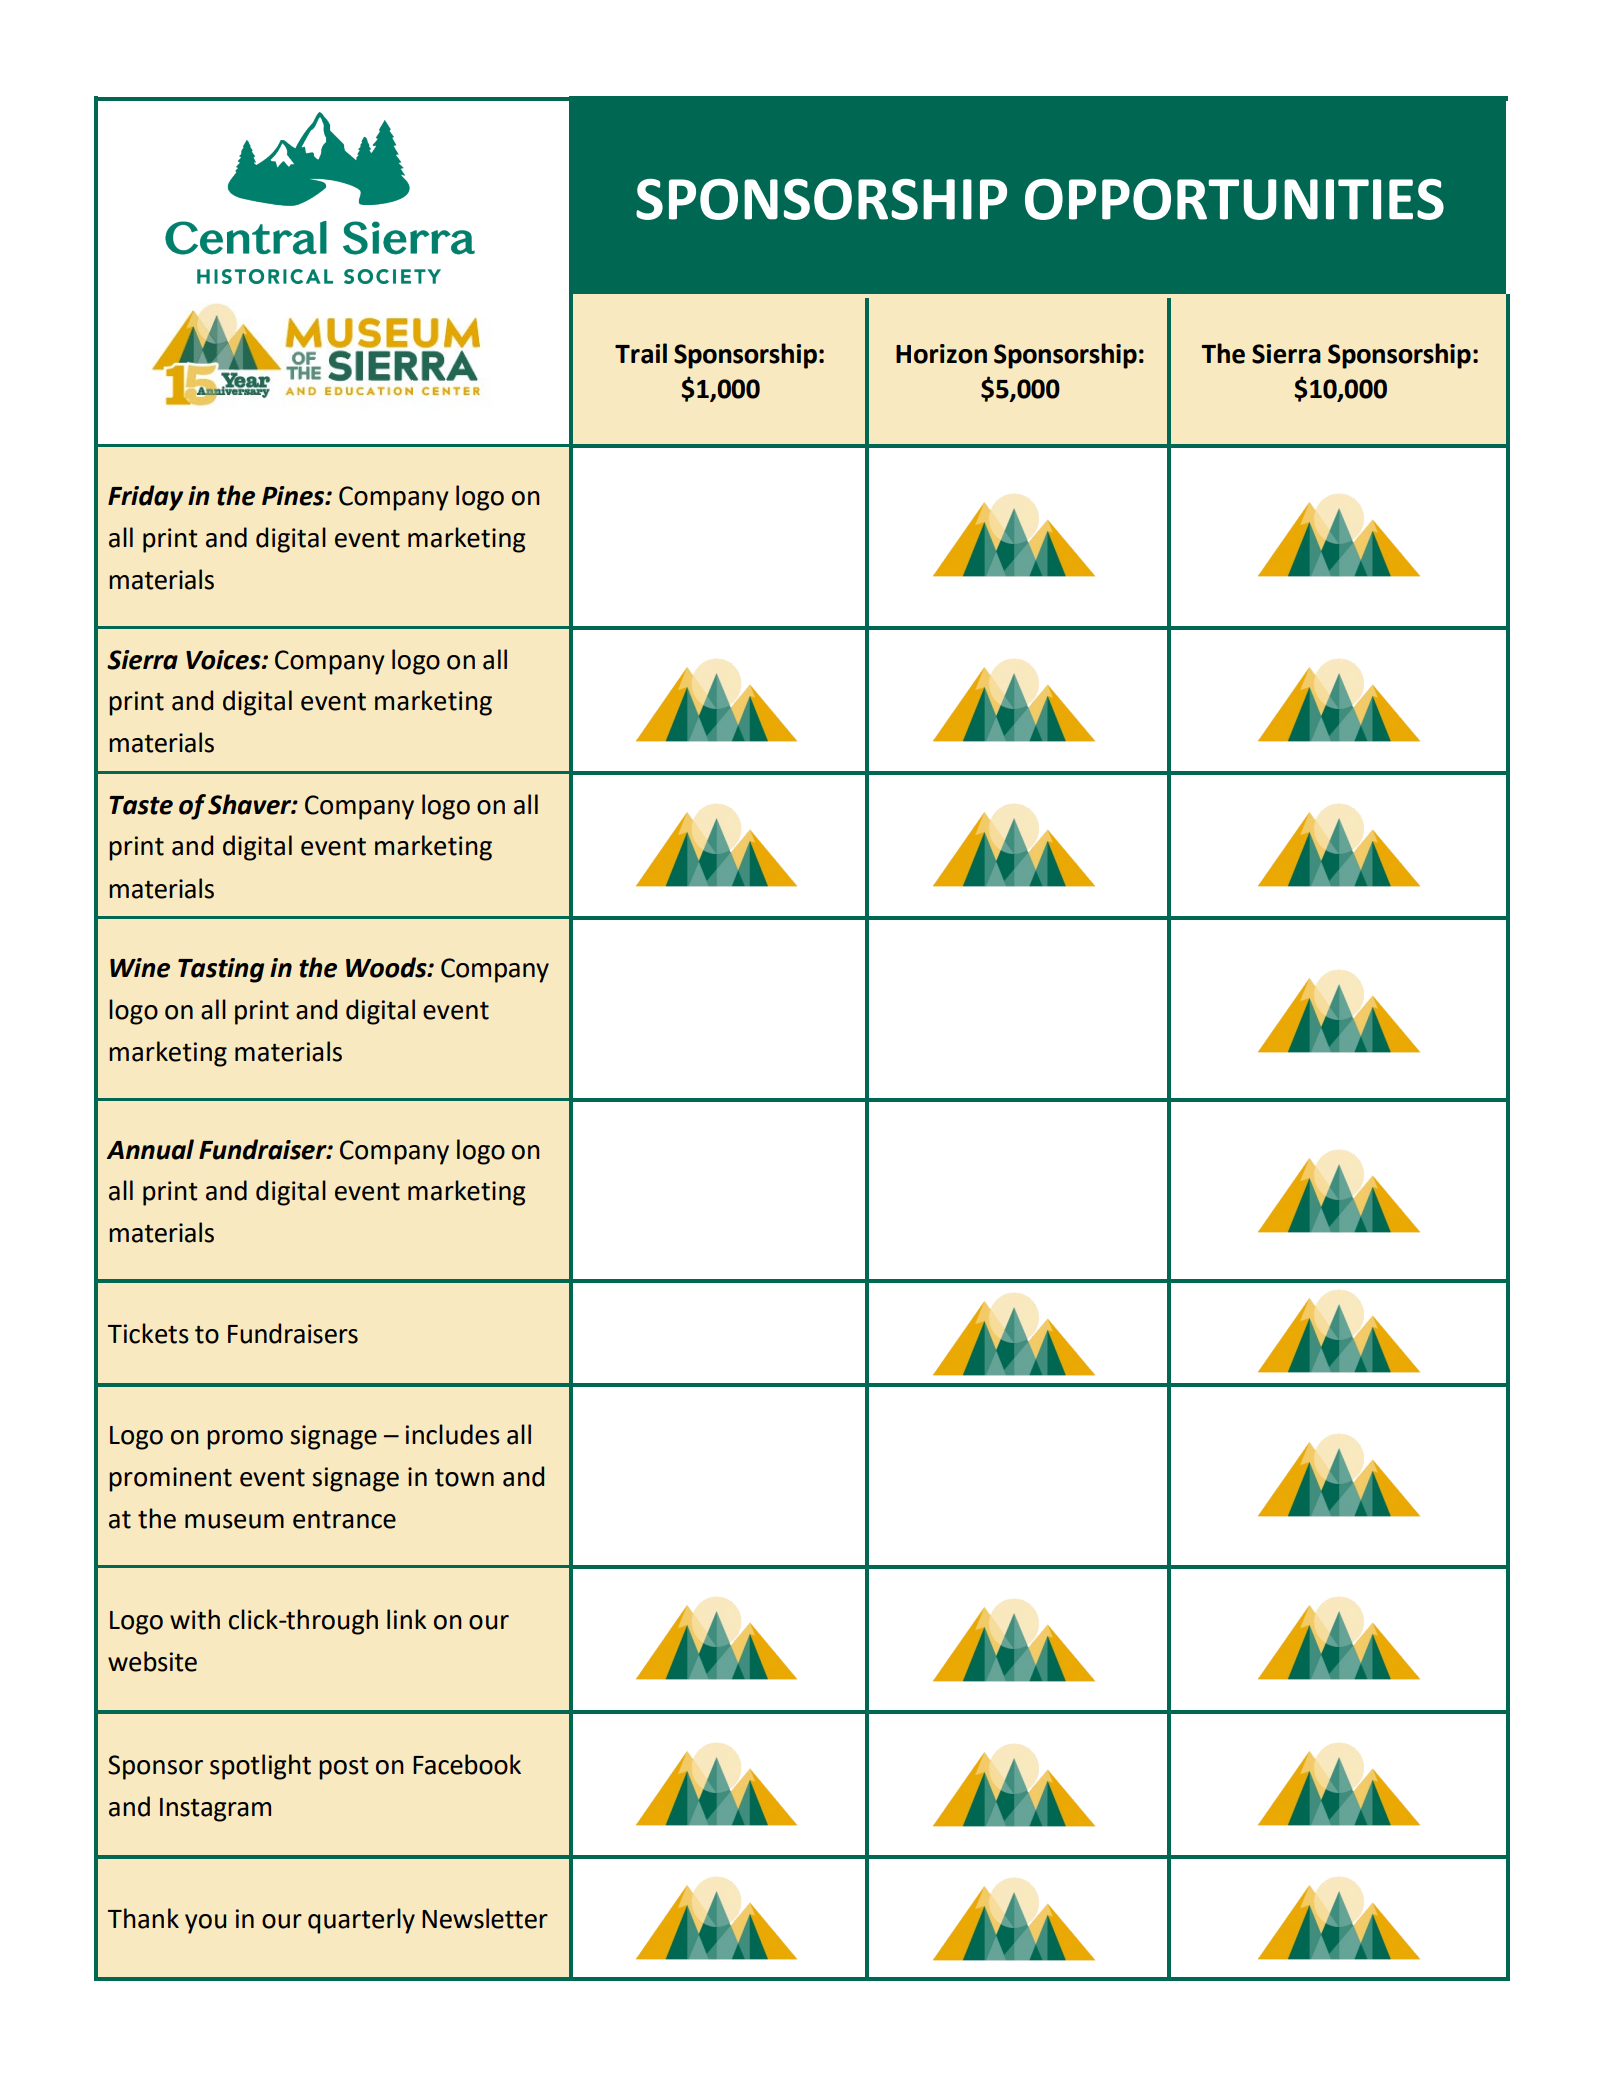 The image size is (1604, 2076). Describe the element at coordinates (641, 353) in the document. I see `Trail` at that location.
